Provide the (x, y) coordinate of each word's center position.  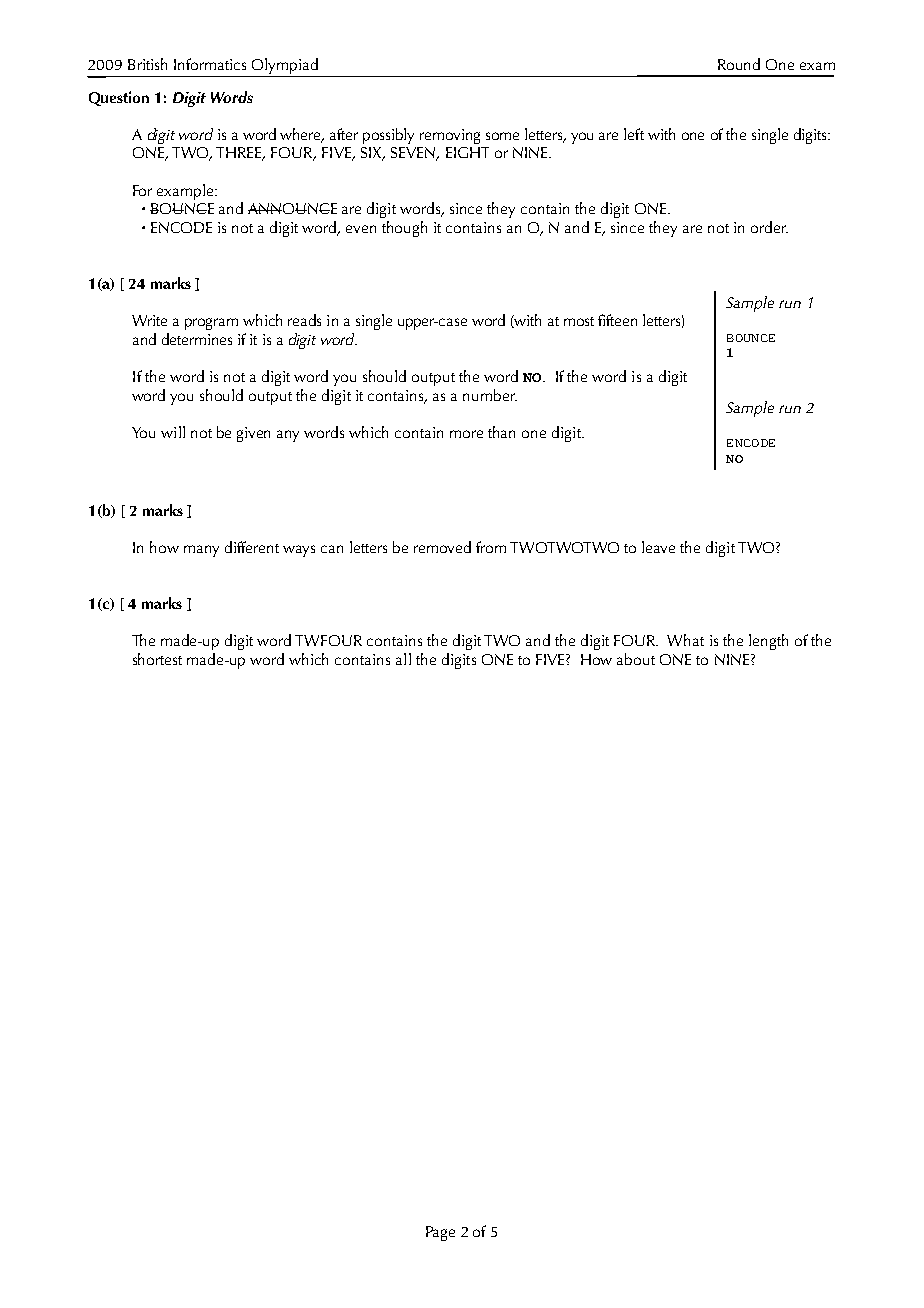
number (490, 395)
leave (658, 547)
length (768, 642)
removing (450, 136)
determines (197, 339)
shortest (157, 659)
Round (739, 64)
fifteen (617, 320)
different (252, 547)
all (403, 659)
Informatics (210, 64)
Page (440, 1233)
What (685, 640)
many (201, 551)
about (636, 659)
